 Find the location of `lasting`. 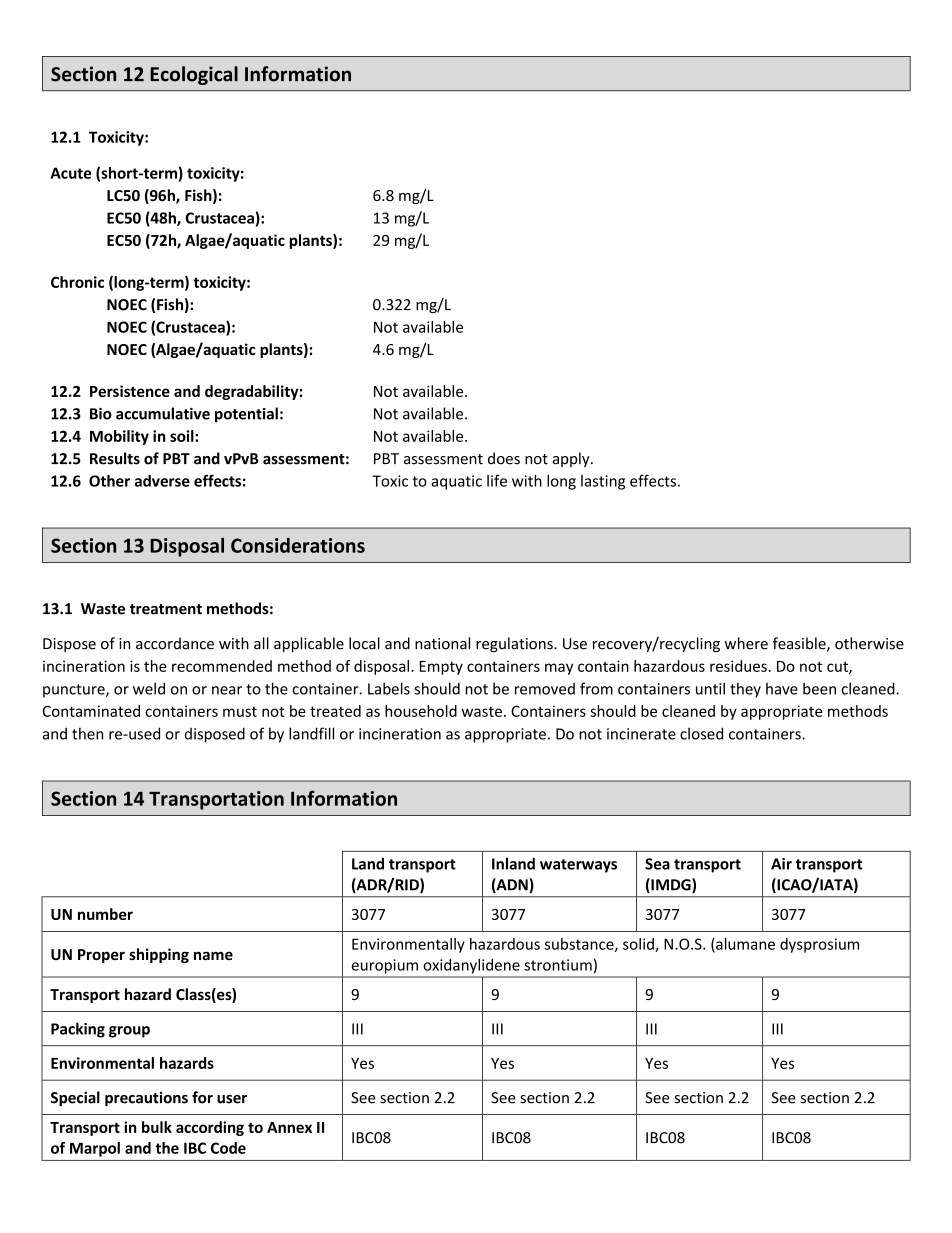

lasting is located at coordinates (603, 482).
